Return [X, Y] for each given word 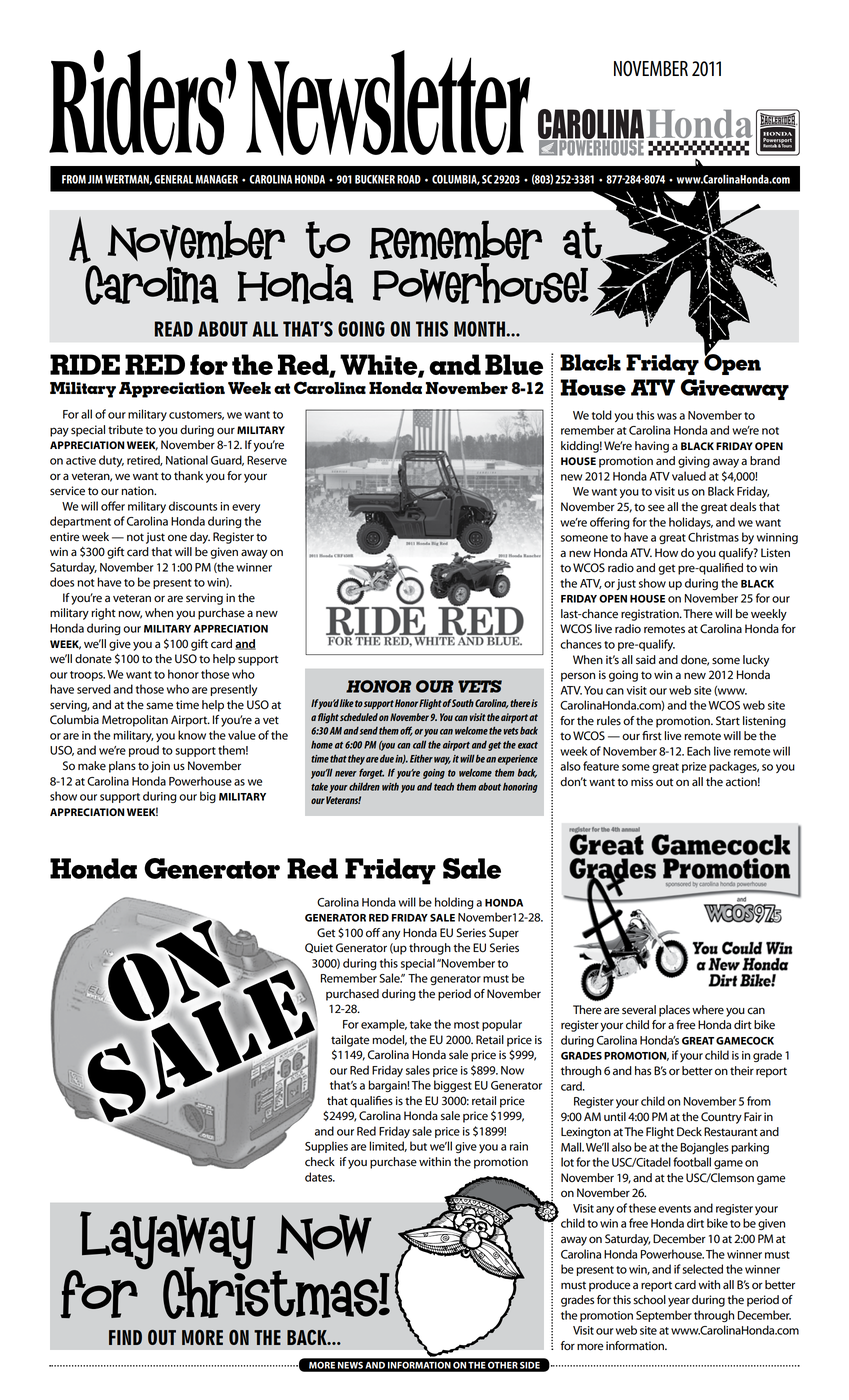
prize [694, 767]
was [667, 416]
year [679, 1302]
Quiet [319, 948]
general [173, 179]
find [125, 1337]
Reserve [267, 460]
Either [421, 759]
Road [409, 179]
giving [694, 462]
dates [320, 1177]
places [674, 1011]
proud [144, 751]
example [384, 1025]
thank [188, 476]
